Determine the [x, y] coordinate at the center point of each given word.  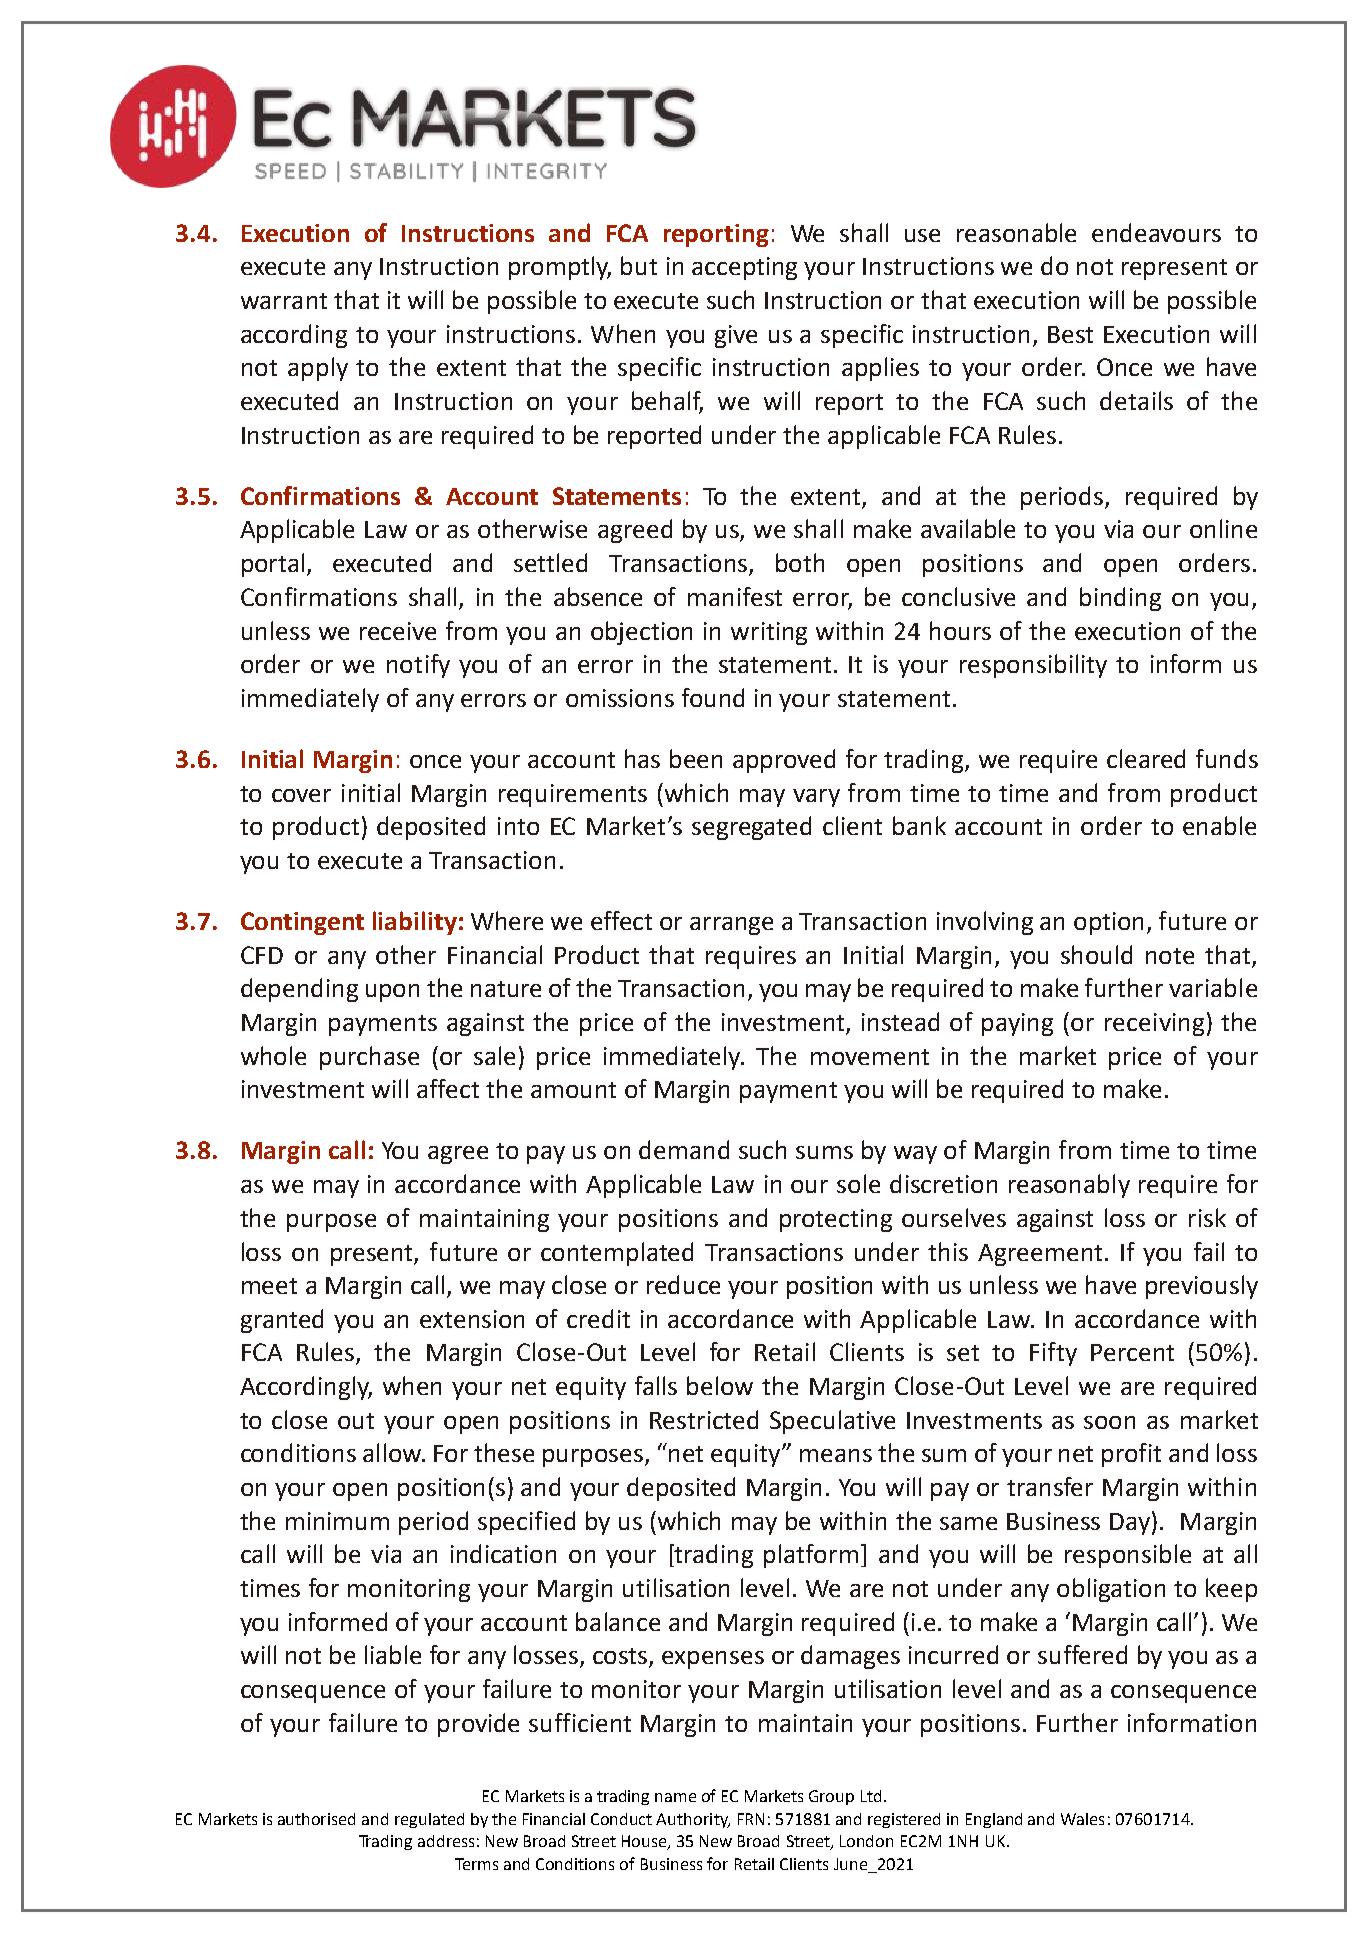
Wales [1082, 1819]
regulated [429, 1820]
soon [1109, 1422]
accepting [744, 268]
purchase [369, 1058]
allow [393, 1452]
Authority [693, 1820]
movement [870, 1057]
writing [769, 633]
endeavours [1156, 232]
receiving [1154, 1024]
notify [418, 666]
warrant [284, 301]
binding [1120, 599]
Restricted [704, 1419]
